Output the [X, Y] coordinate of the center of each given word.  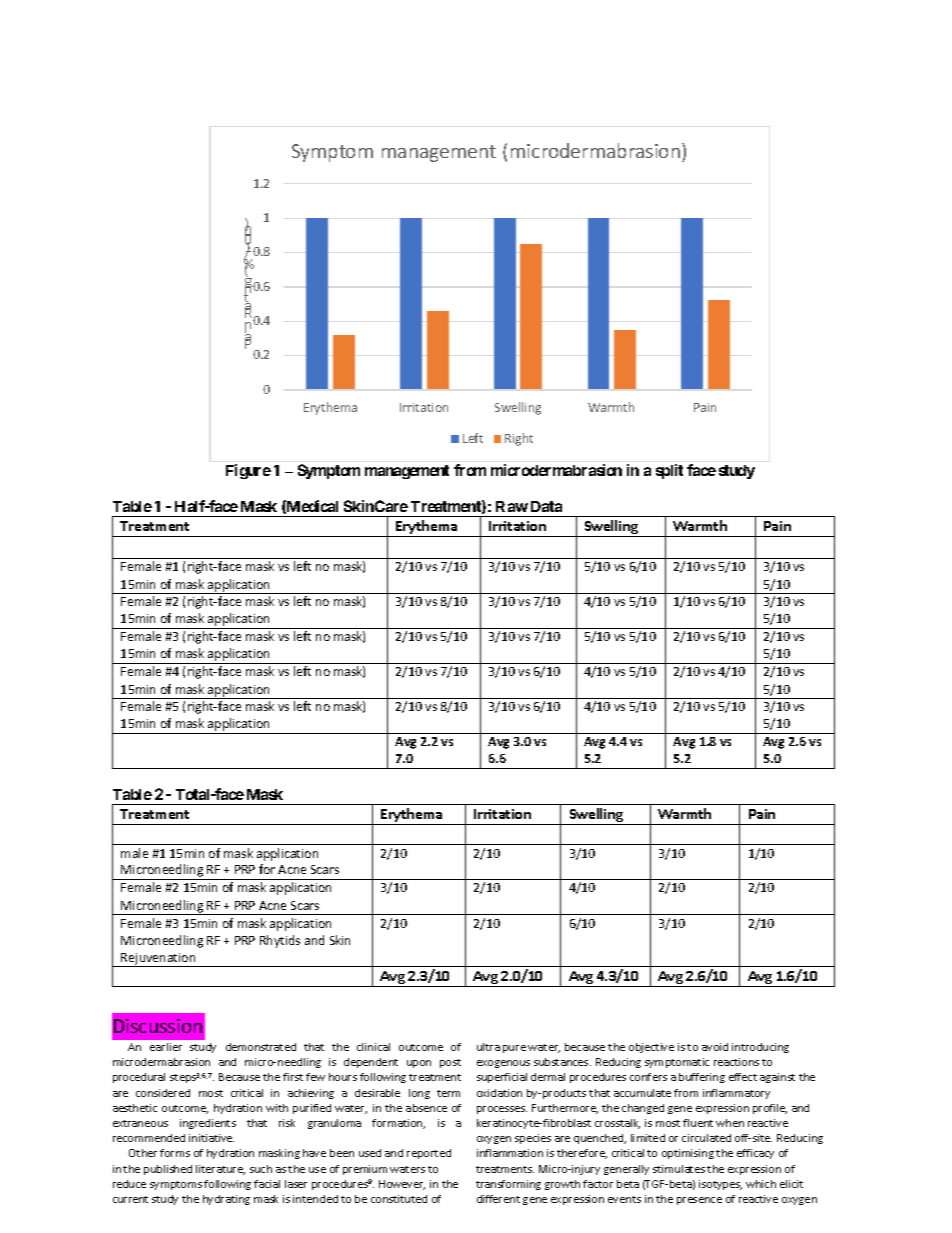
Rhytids [280, 941]
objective [651, 1048]
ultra [488, 1047]
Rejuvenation [159, 960]
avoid [715, 1047]
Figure [248, 471]
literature [220, 1170]
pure [514, 1049]
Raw [512, 506]
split [669, 471]
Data [546, 506]
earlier [166, 1047]
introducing [760, 1048]
